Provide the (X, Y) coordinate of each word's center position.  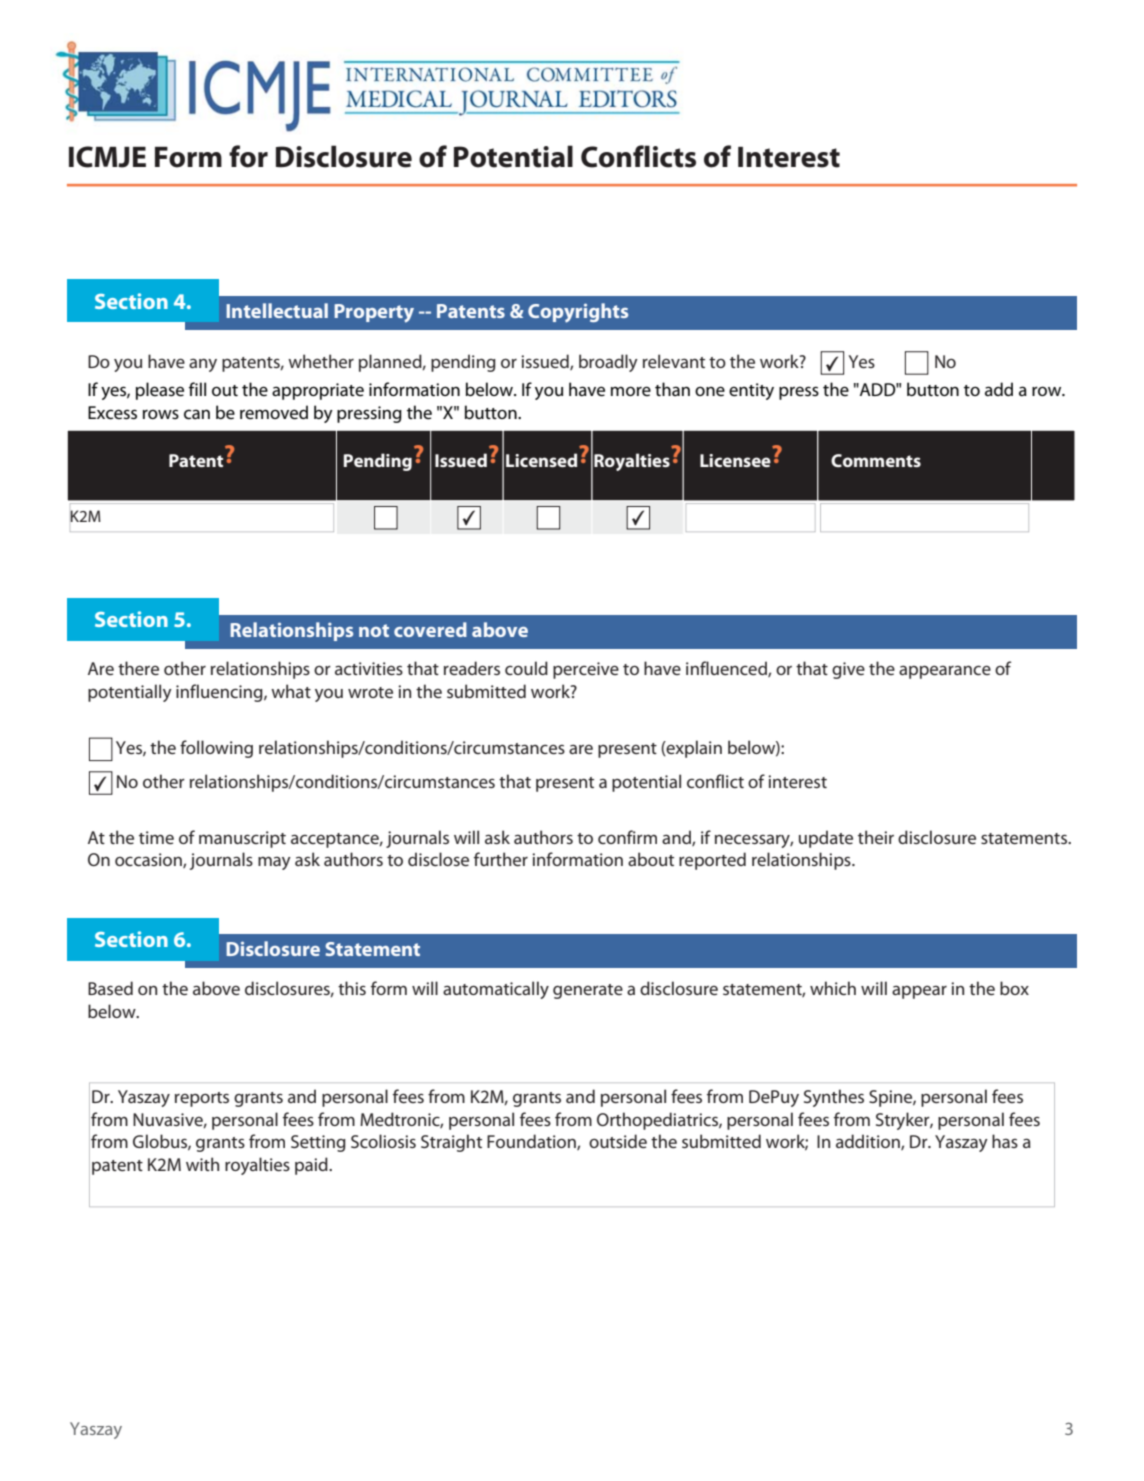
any (203, 365)
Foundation (532, 1142)
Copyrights (578, 313)
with (202, 1164)
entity (751, 391)
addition (869, 1142)
